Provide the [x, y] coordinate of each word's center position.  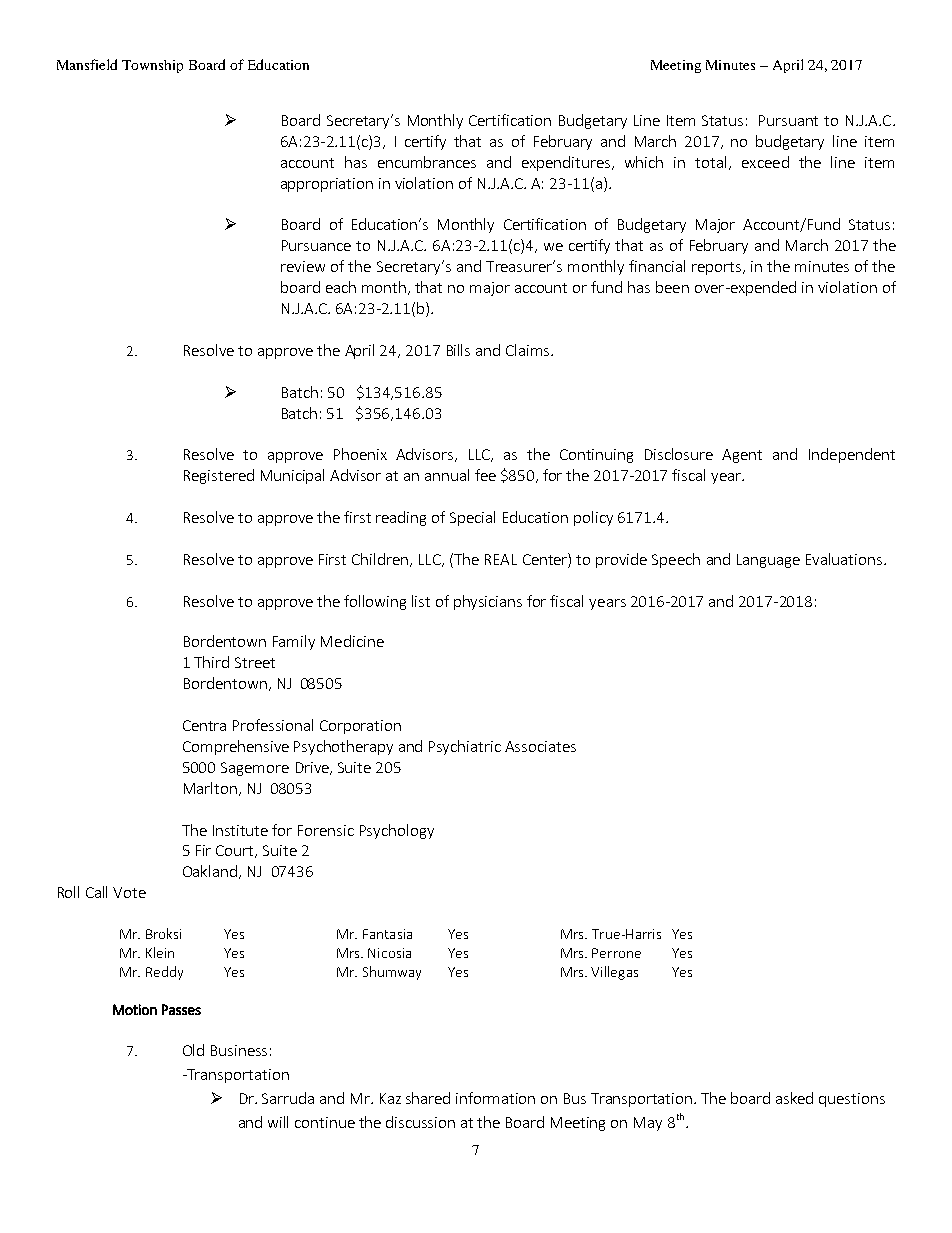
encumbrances [427, 162]
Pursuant [788, 120]
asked [794, 1098]
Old [193, 1050]
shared [428, 1098]
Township [152, 66]
